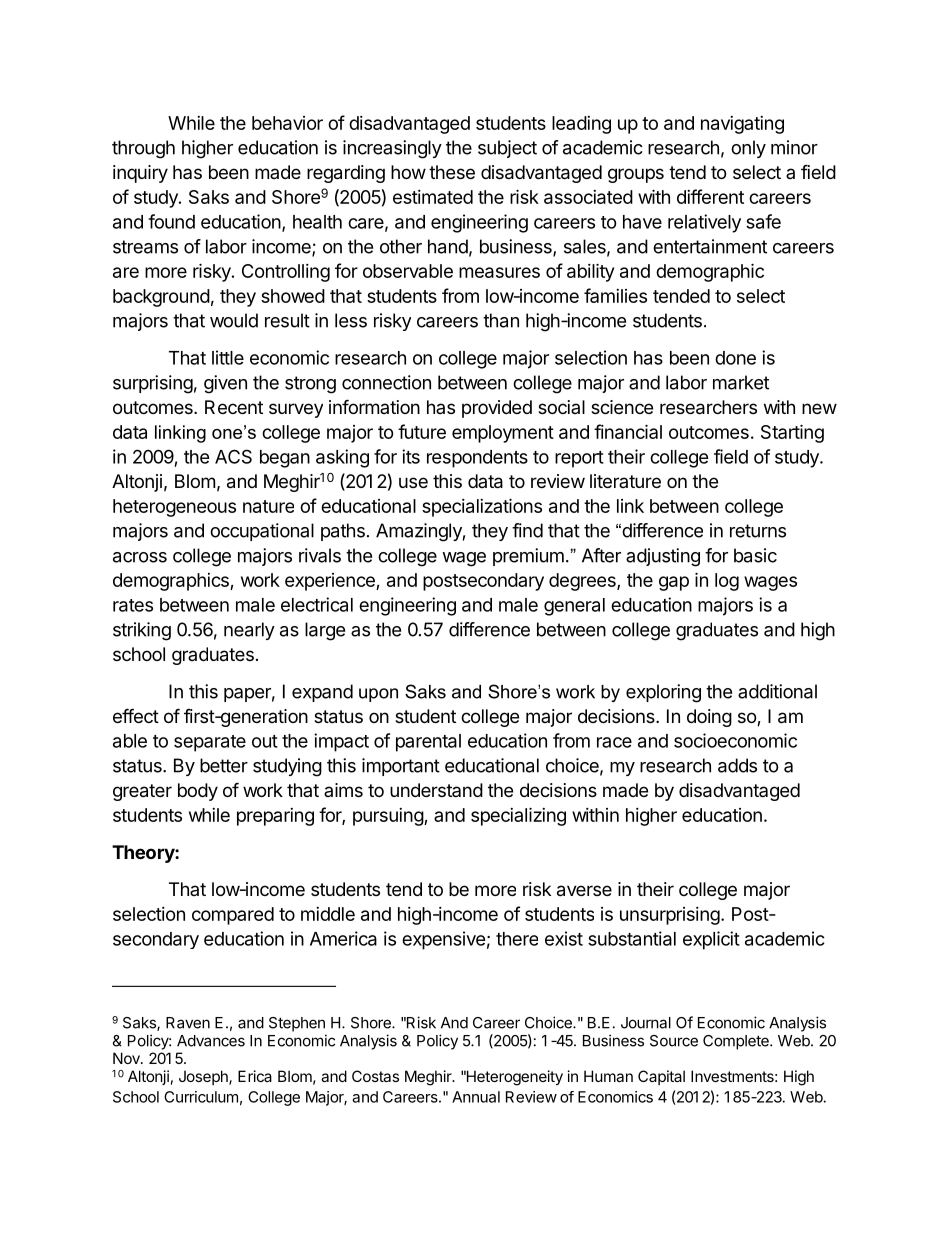  Describe the element at coordinates (792, 433) in the screenshot. I see `Starting` at that location.
